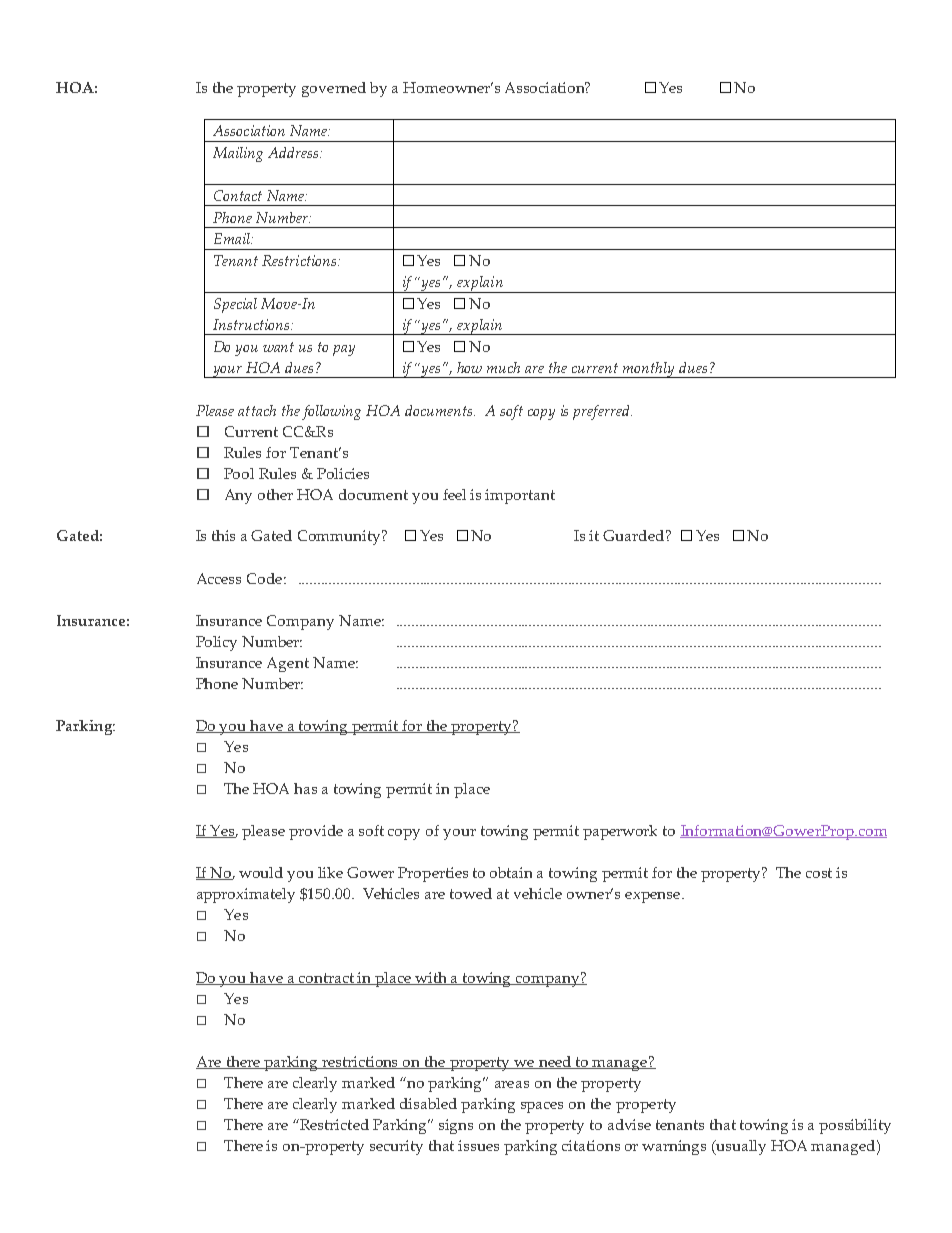  What do you see at coordinates (275, 494) in the screenshot?
I see `other` at bounding box center [275, 494].
